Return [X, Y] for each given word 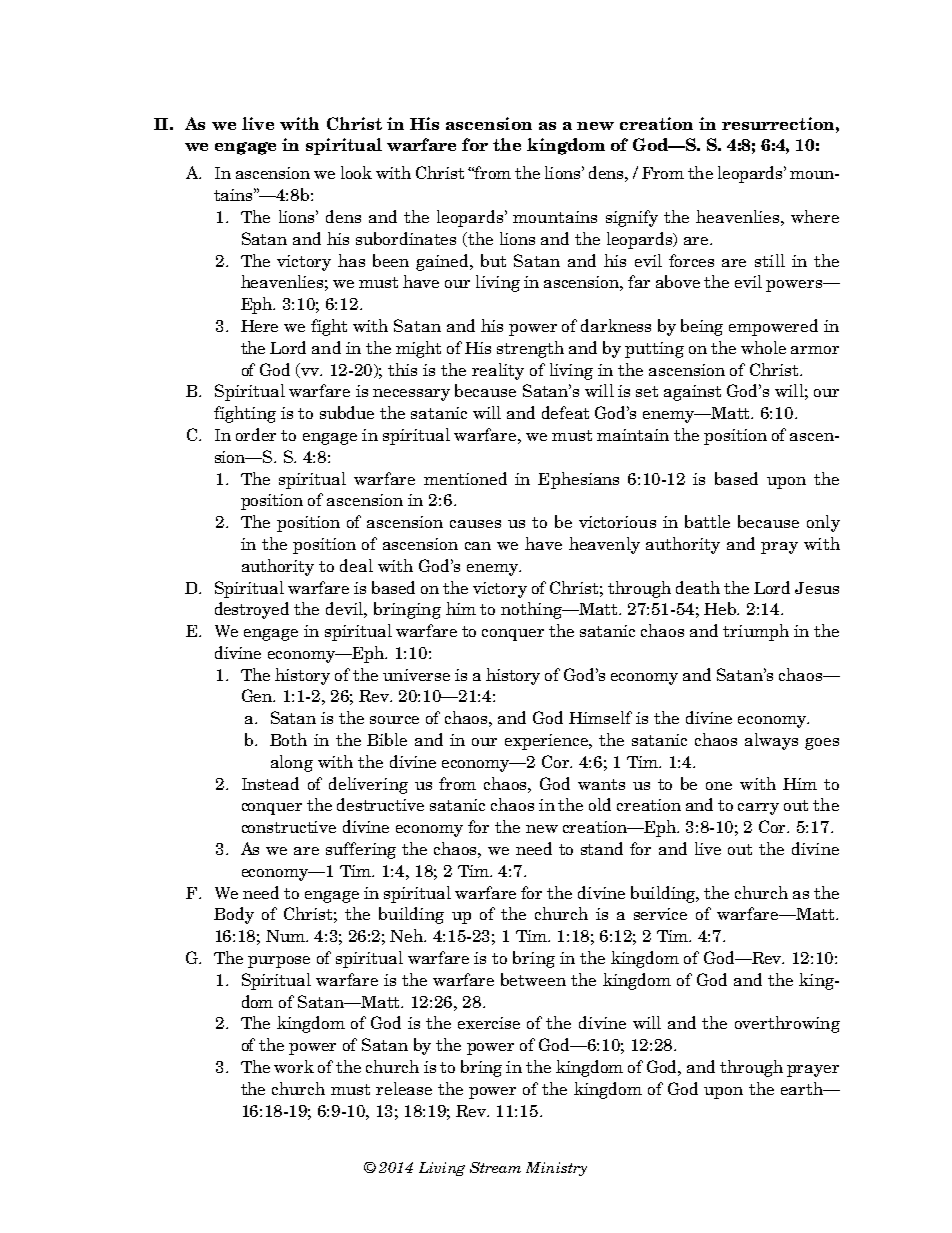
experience [548, 742]
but [493, 260]
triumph [756, 632]
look [356, 172]
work [294, 1066]
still [770, 260]
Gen [258, 695]
